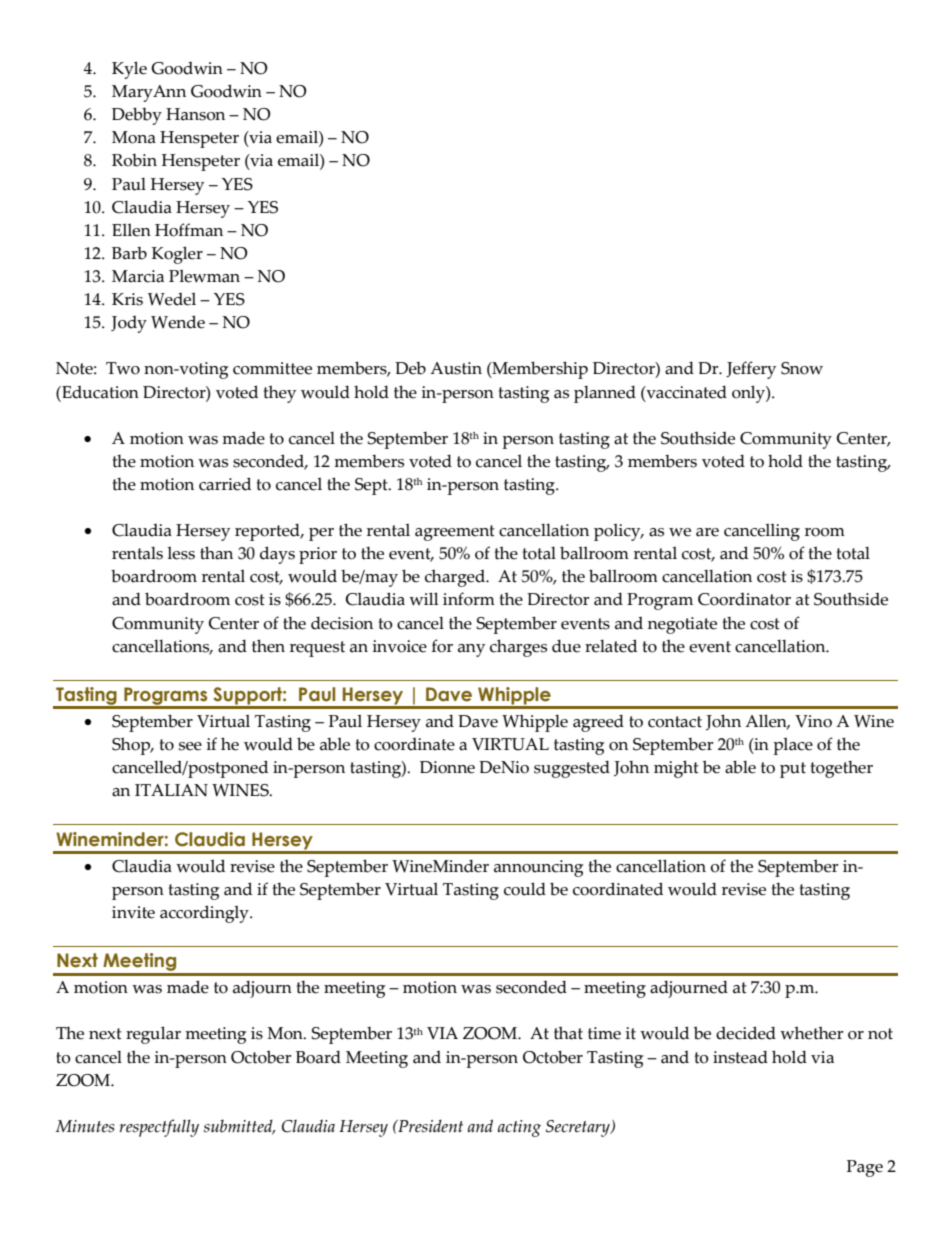 This screenshot has height=1233, width=952. What do you see at coordinates (793, 770) in the screenshot?
I see `put` at bounding box center [793, 770].
